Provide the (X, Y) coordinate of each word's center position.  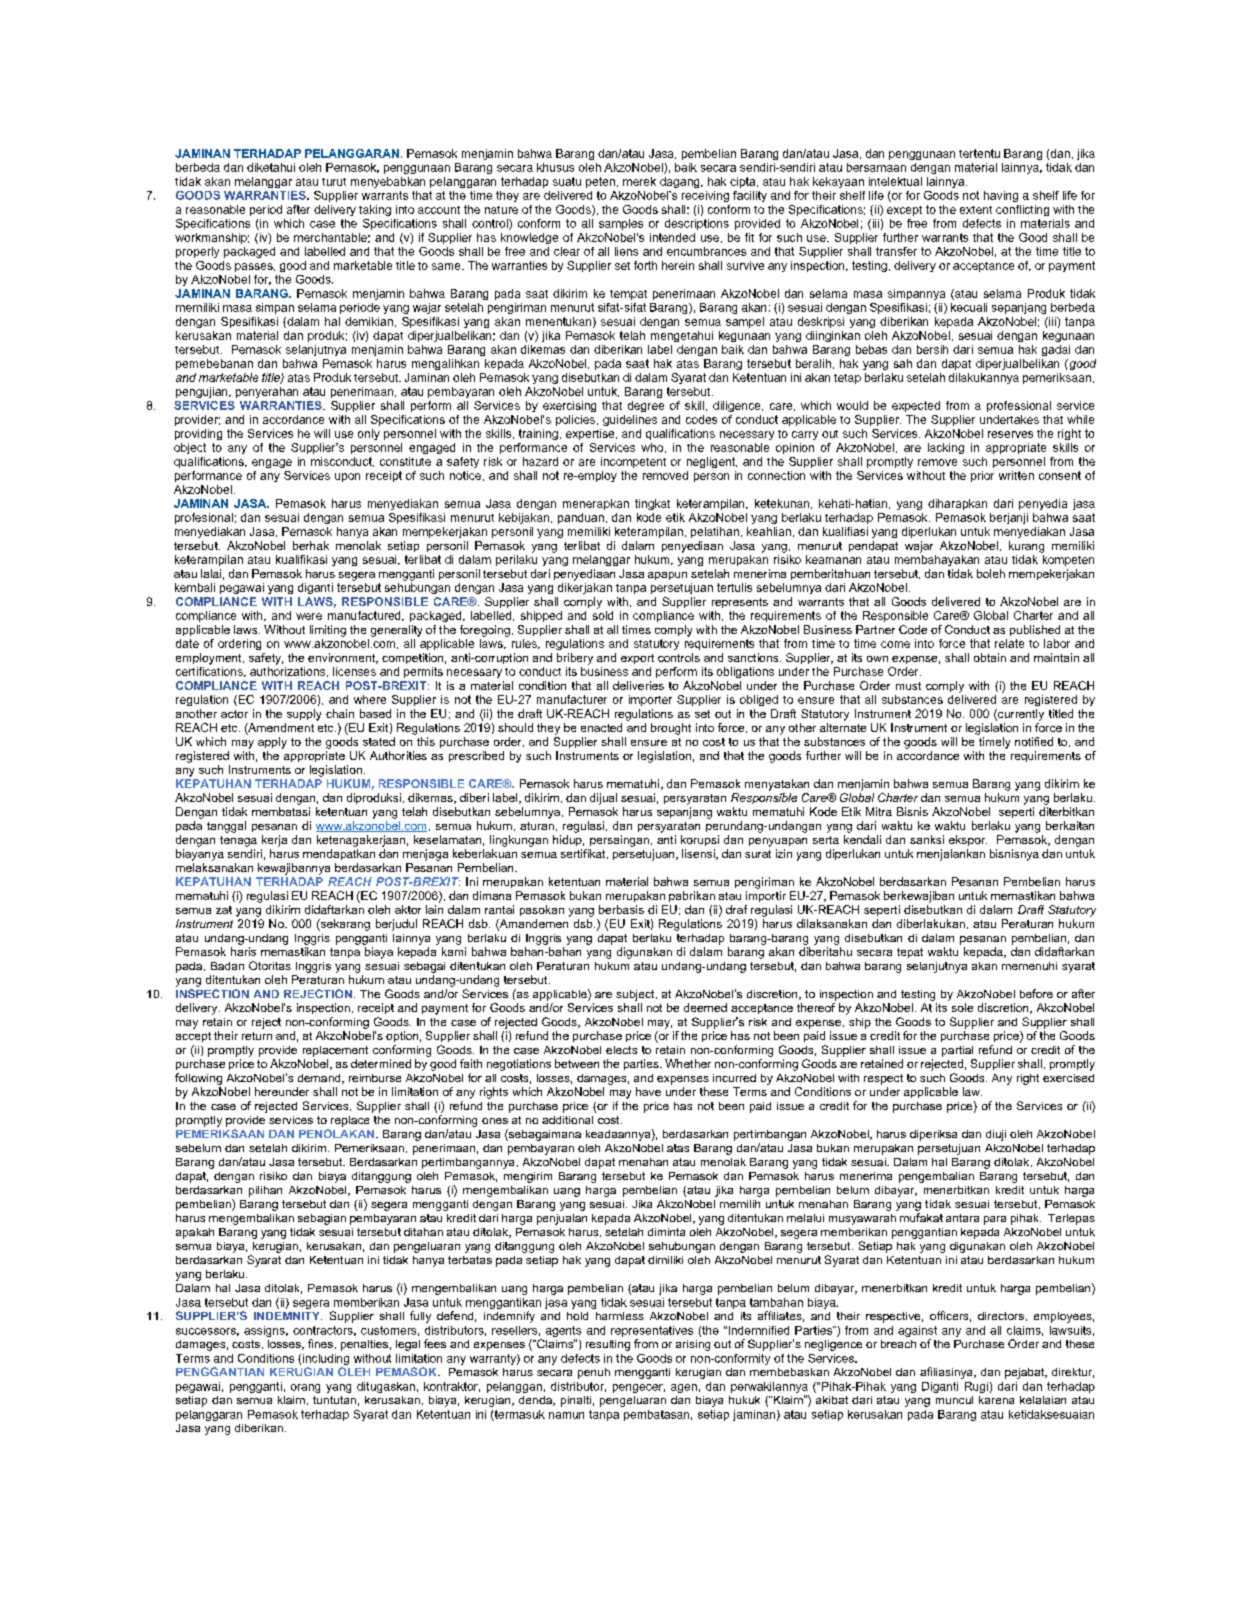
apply (272, 743)
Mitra (879, 811)
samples (621, 224)
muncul (954, 1400)
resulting (608, 1345)
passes (255, 267)
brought (671, 729)
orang (305, 1388)
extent (976, 210)
